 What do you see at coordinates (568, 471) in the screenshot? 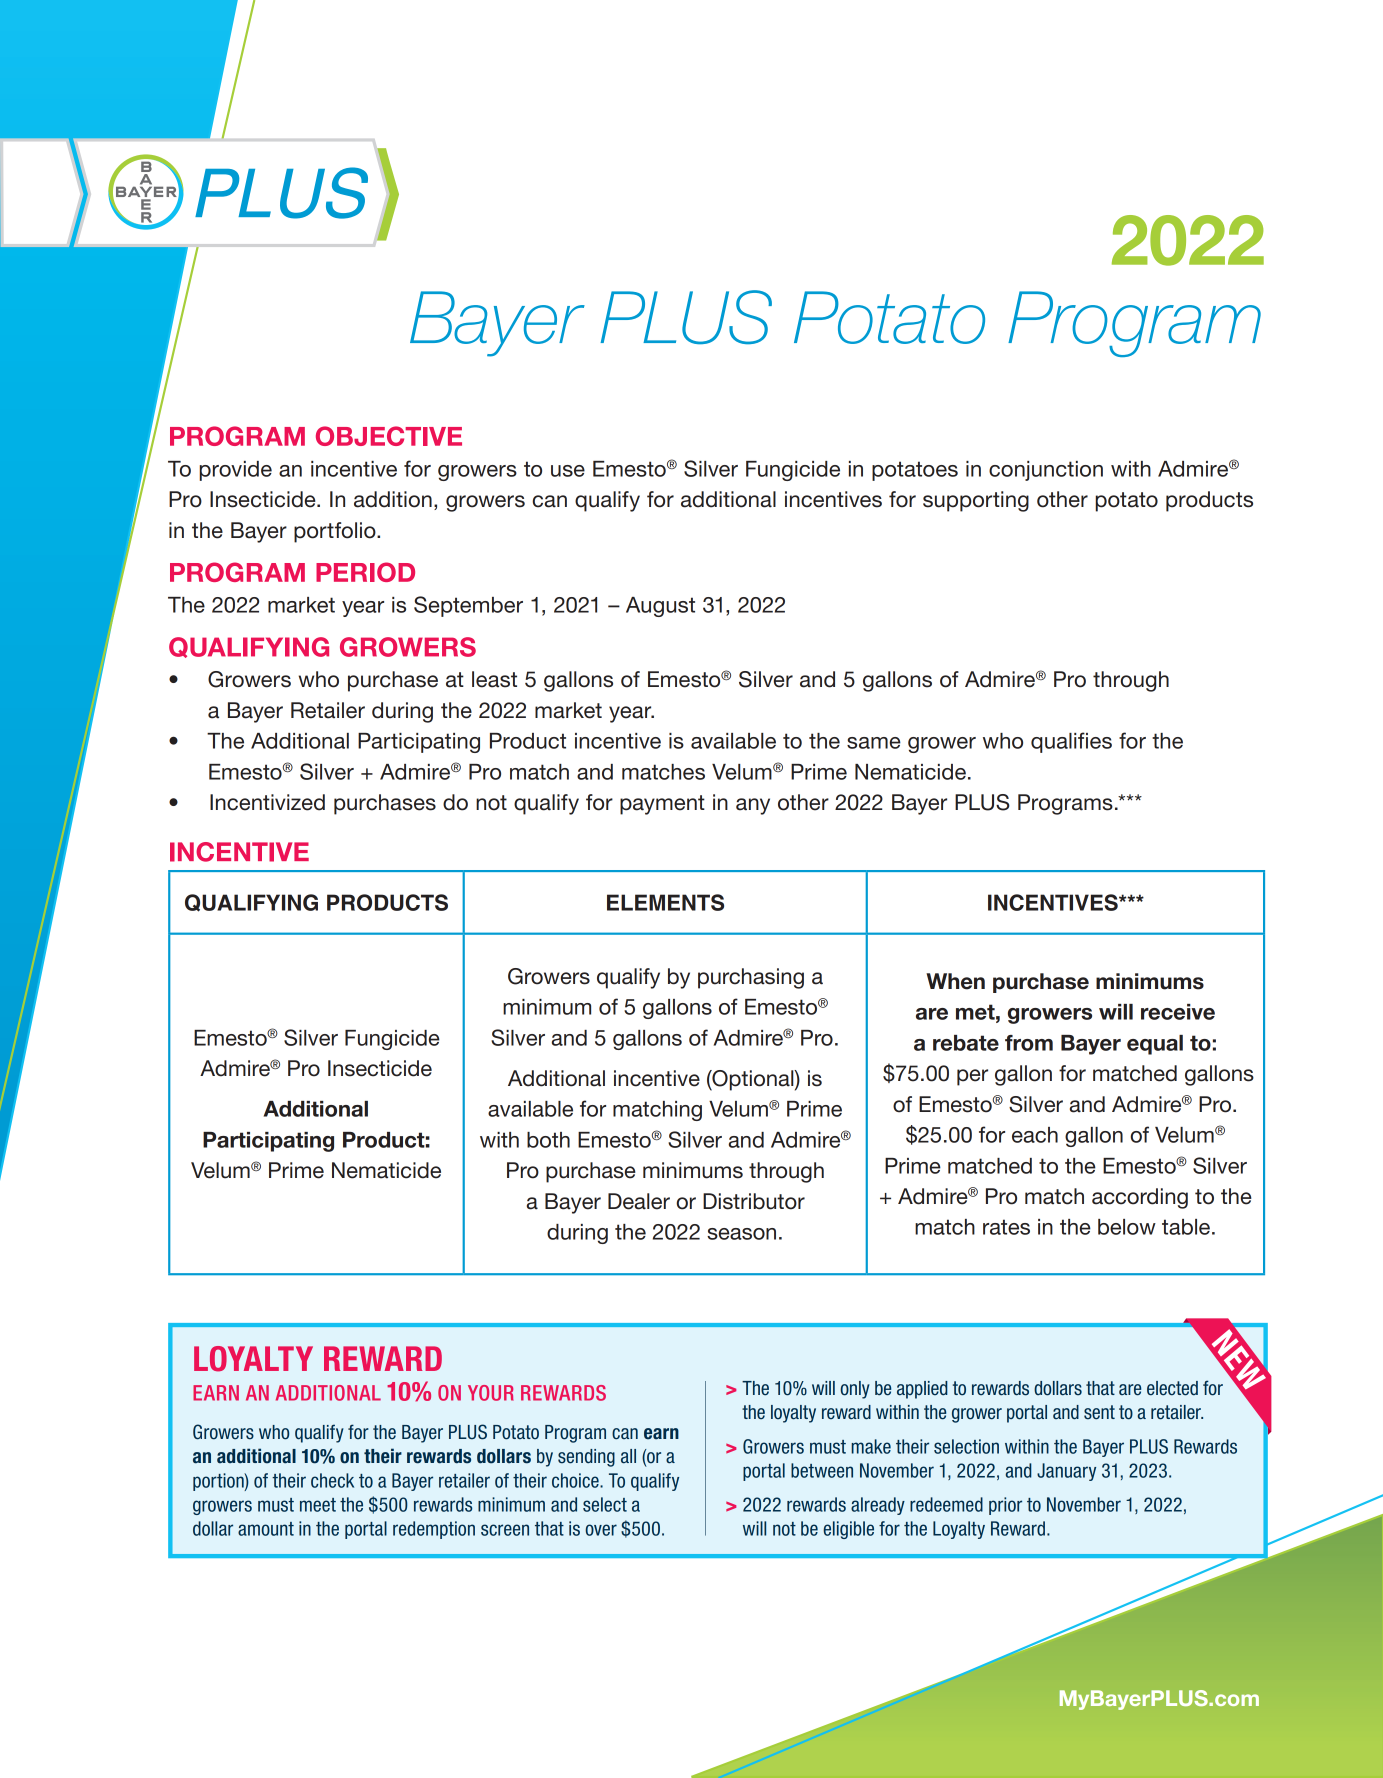
I see `use` at bounding box center [568, 471].
